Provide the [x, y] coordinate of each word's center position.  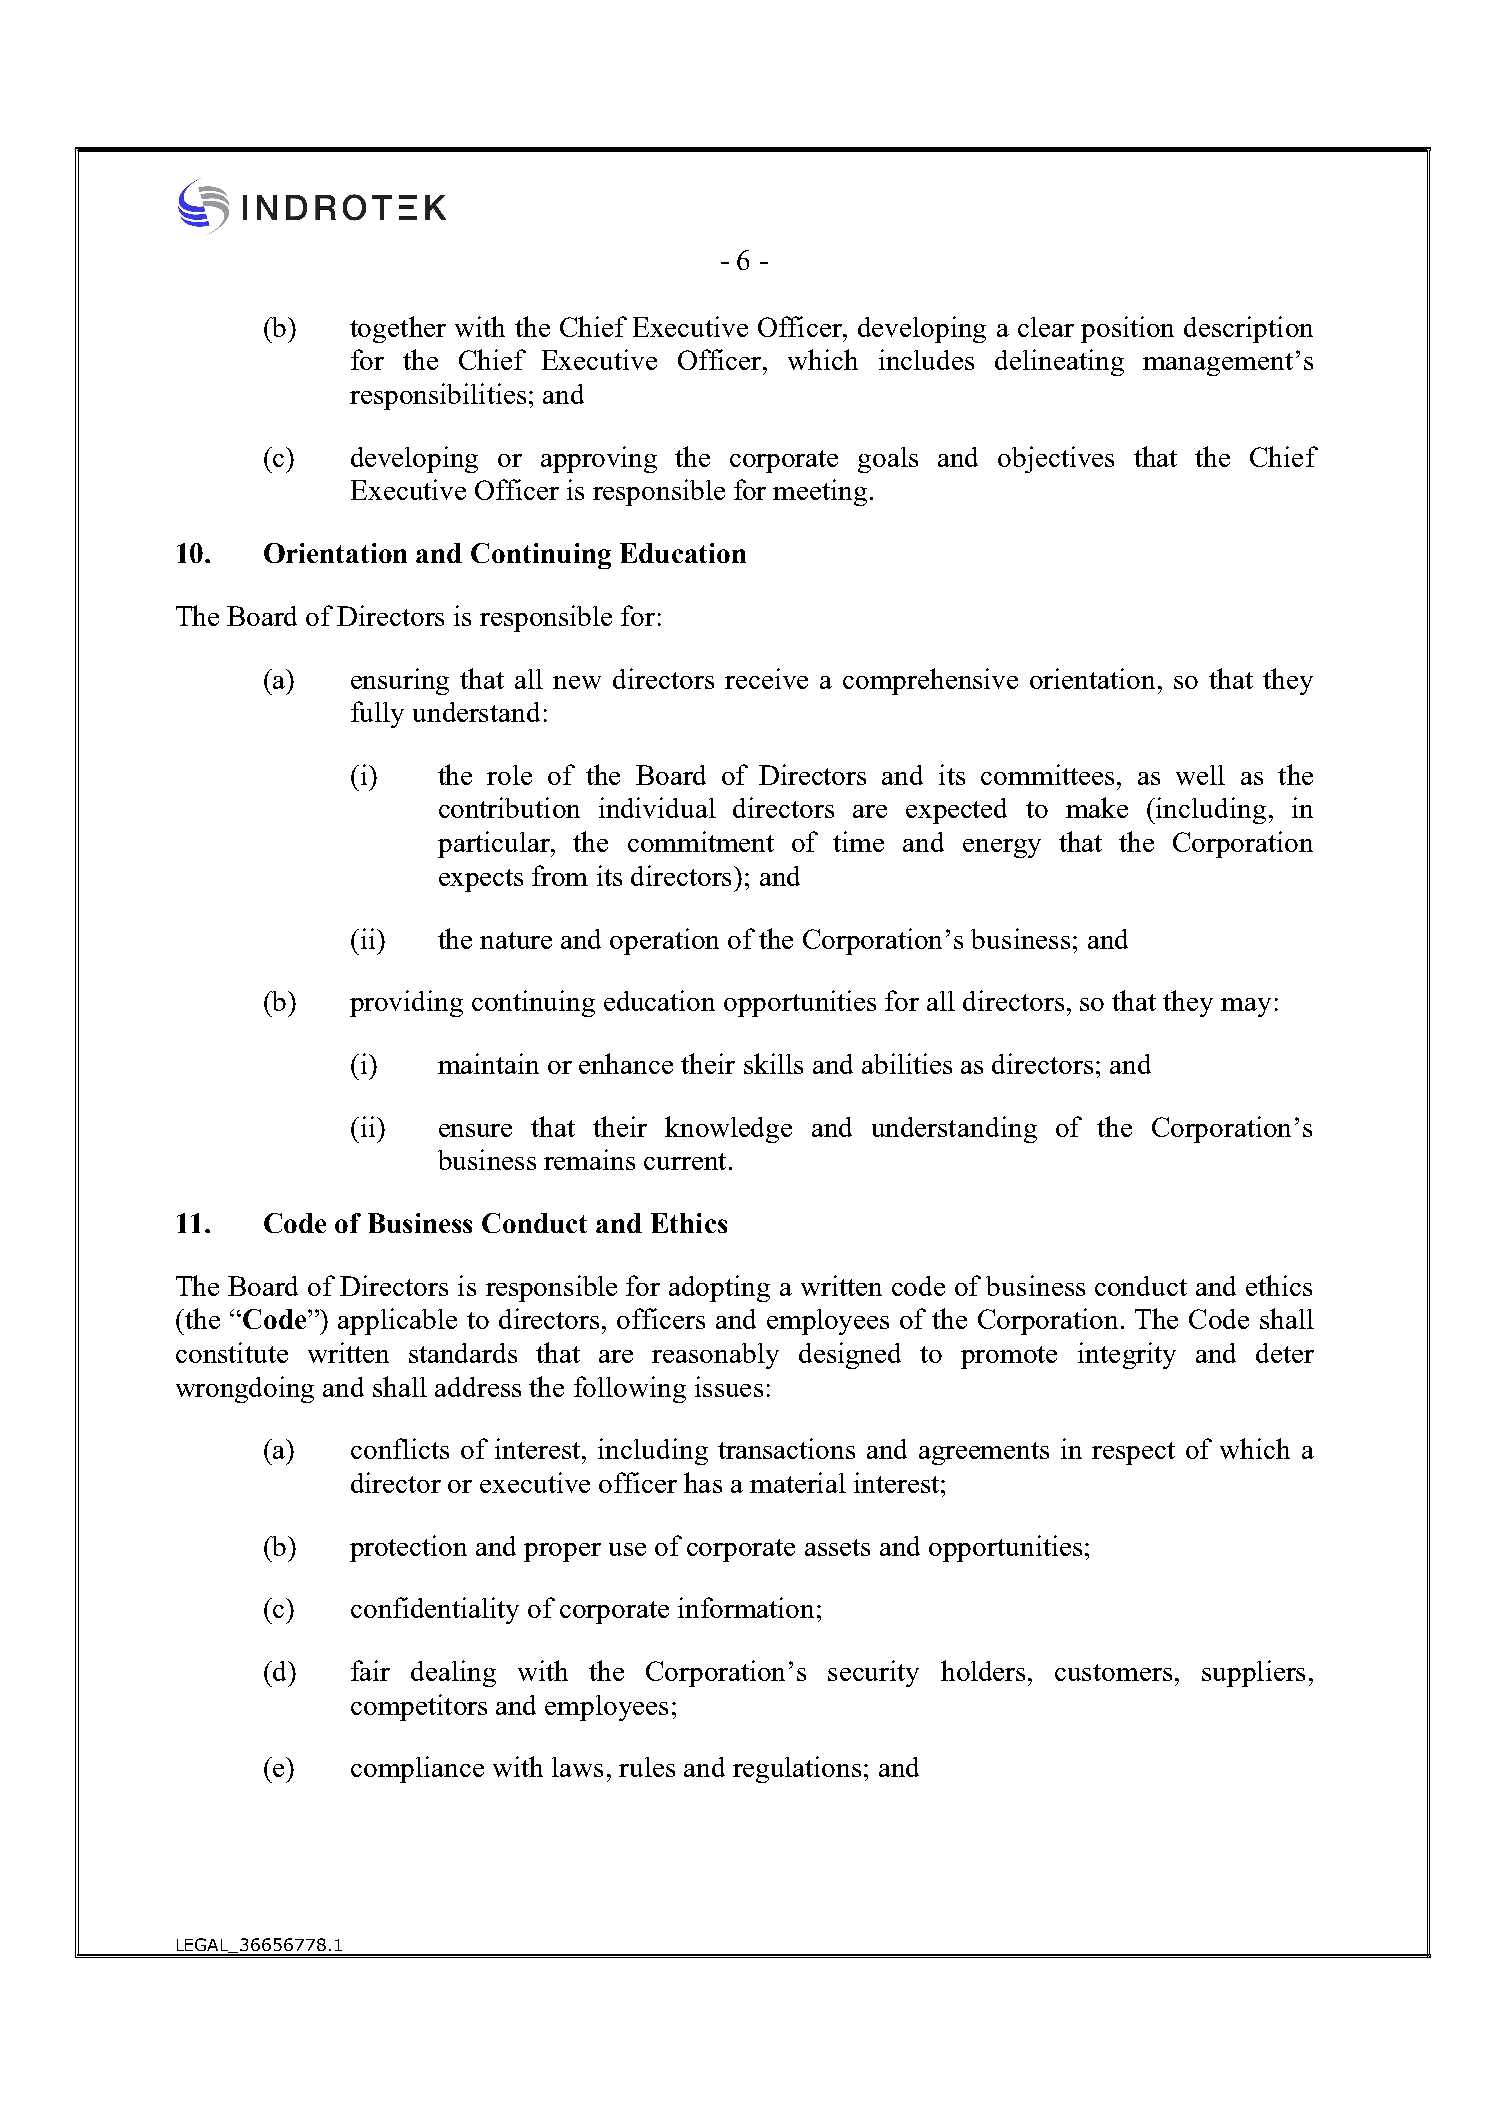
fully [377, 714]
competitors [419, 1707]
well [1200, 775]
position [1127, 329]
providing [406, 1003]
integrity [1127, 1355]
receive [766, 678]
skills [773, 1063]
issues [729, 1386]
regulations [797, 1769]
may [1246, 1007]
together [398, 329]
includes [926, 359]
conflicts [400, 1448]
